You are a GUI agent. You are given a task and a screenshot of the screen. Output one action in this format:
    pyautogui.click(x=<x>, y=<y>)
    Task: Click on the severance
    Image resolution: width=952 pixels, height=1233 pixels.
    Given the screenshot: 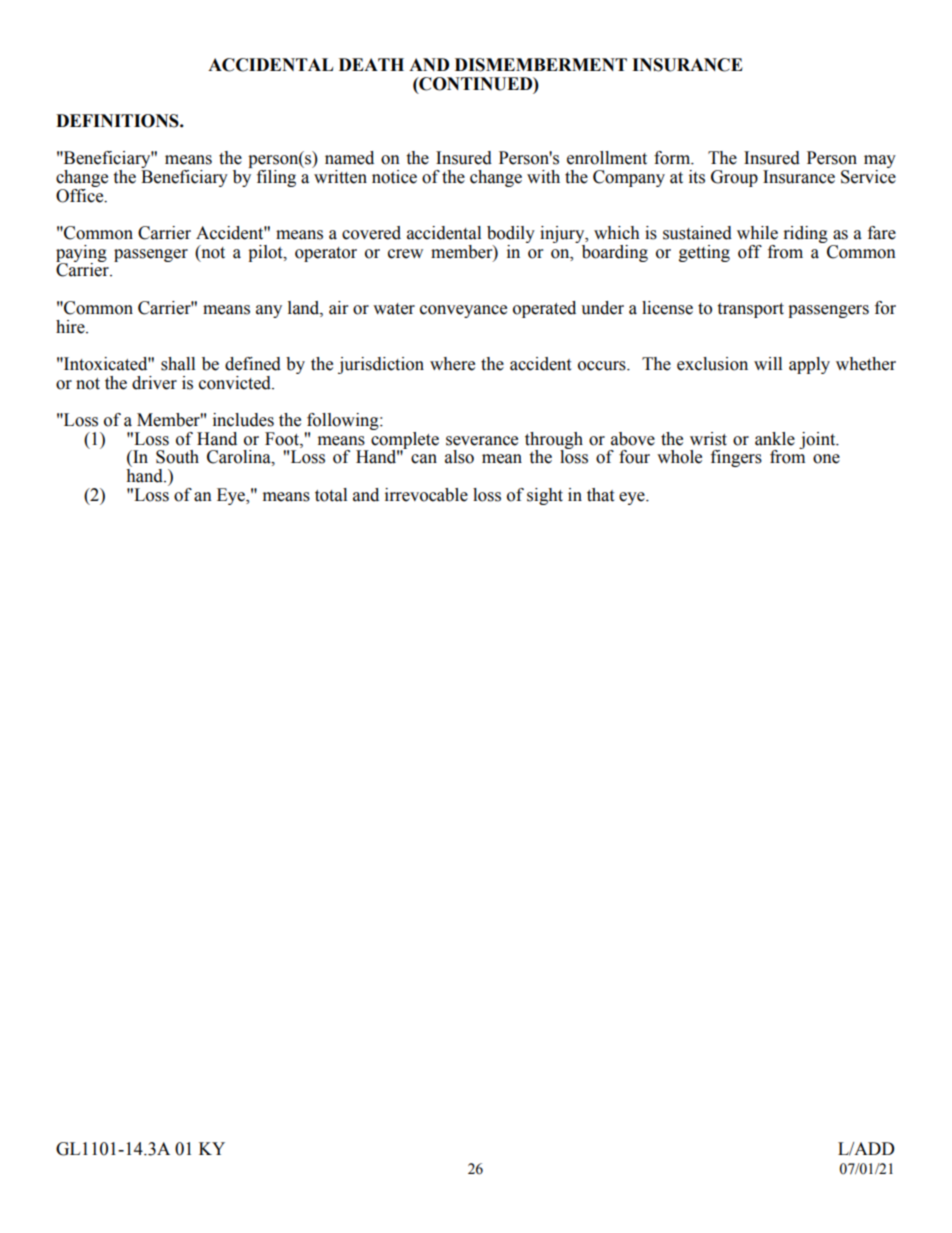 What is the action you would take?
    pyautogui.click(x=482, y=441)
